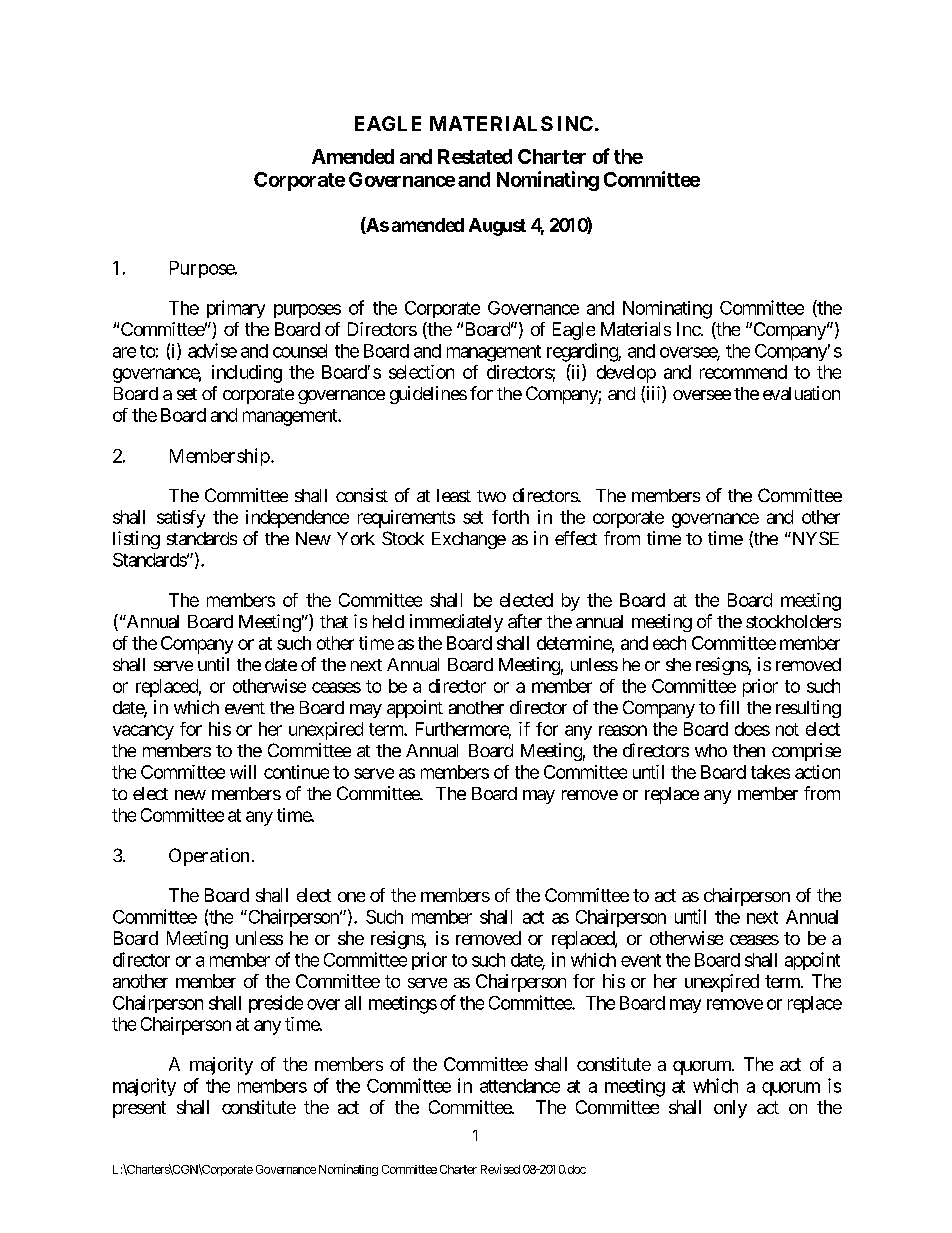  What do you see at coordinates (729, 707) in the screenshot?
I see `fill` at bounding box center [729, 707].
